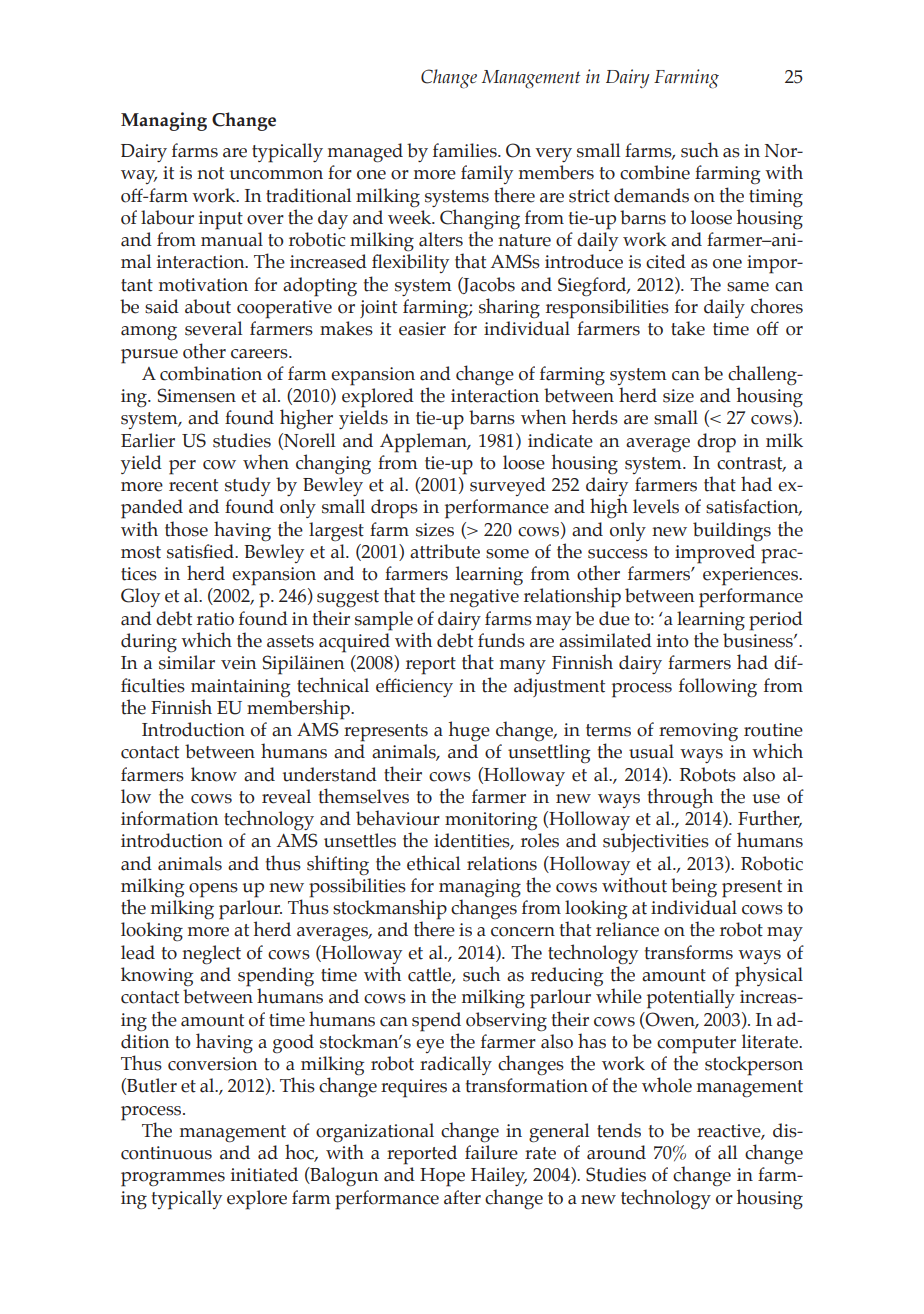 The image size is (924, 1314). What do you see at coordinates (239, 663) in the document?
I see `vein` at bounding box center [239, 663].
